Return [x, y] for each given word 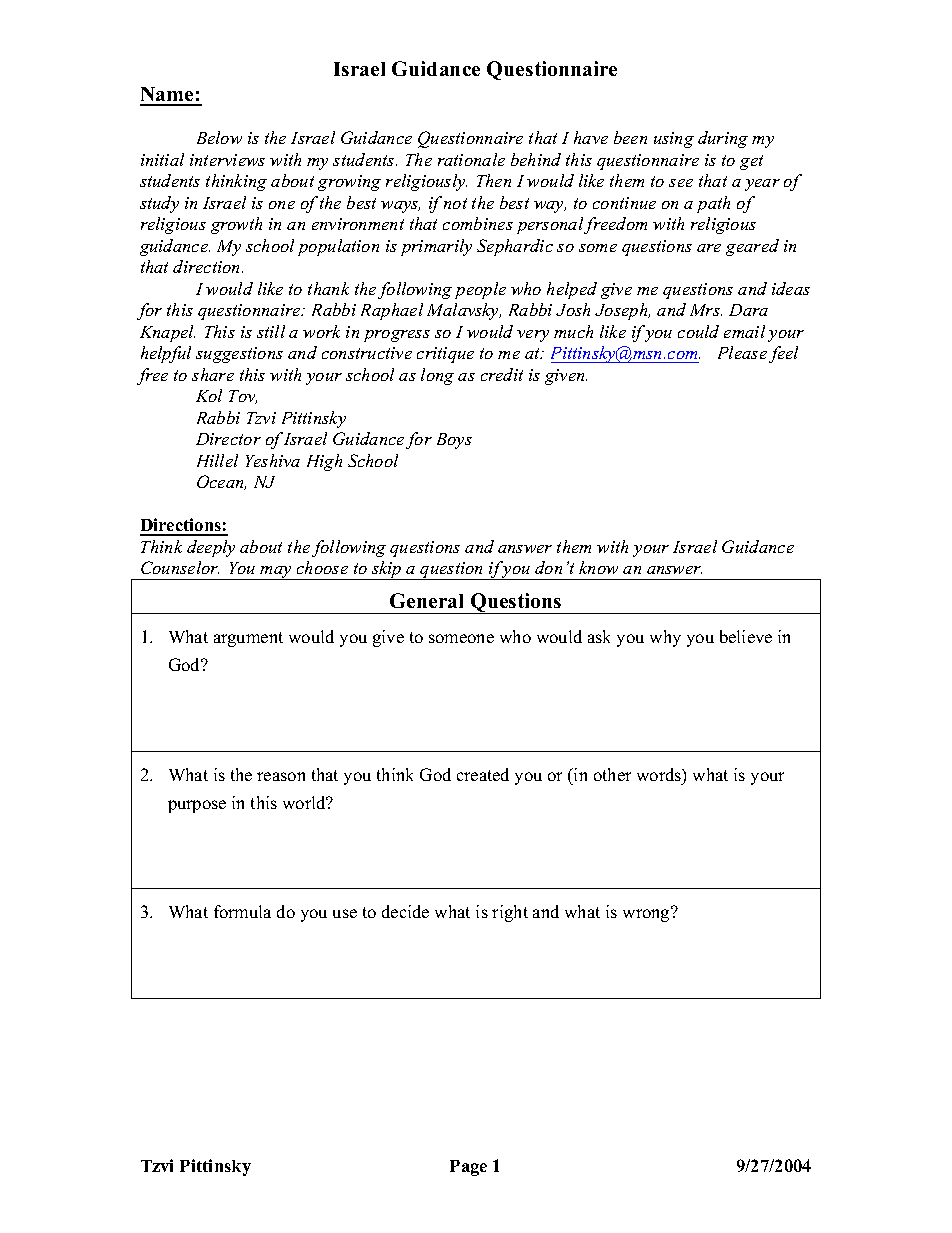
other [612, 774]
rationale [471, 159]
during [723, 139]
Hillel [217, 460]
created [483, 774]
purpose [197, 806]
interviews [227, 160]
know [598, 567]
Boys [454, 441]
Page [468, 1168]
